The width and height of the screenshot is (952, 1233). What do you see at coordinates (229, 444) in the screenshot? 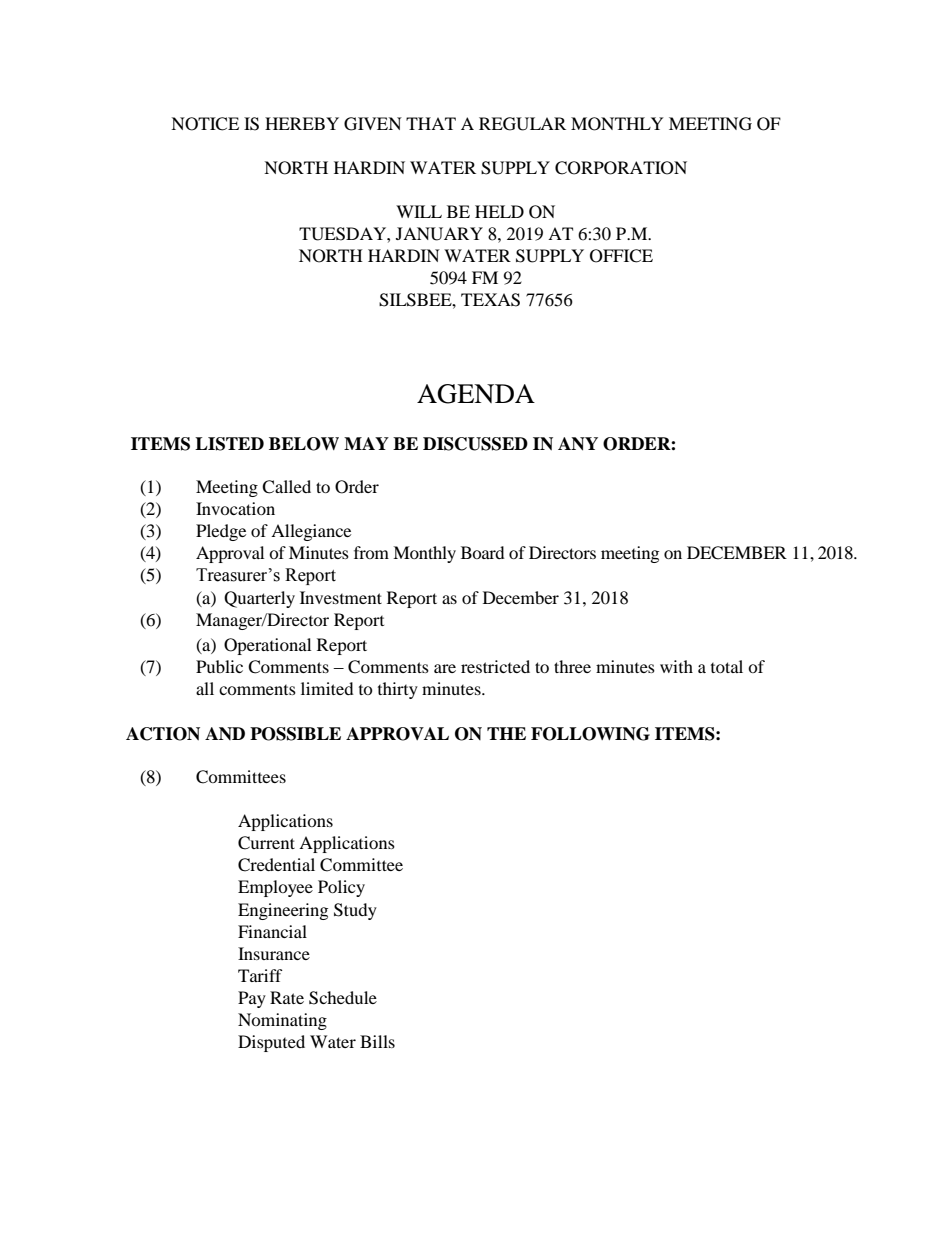
I see `LISTED` at bounding box center [229, 444].
